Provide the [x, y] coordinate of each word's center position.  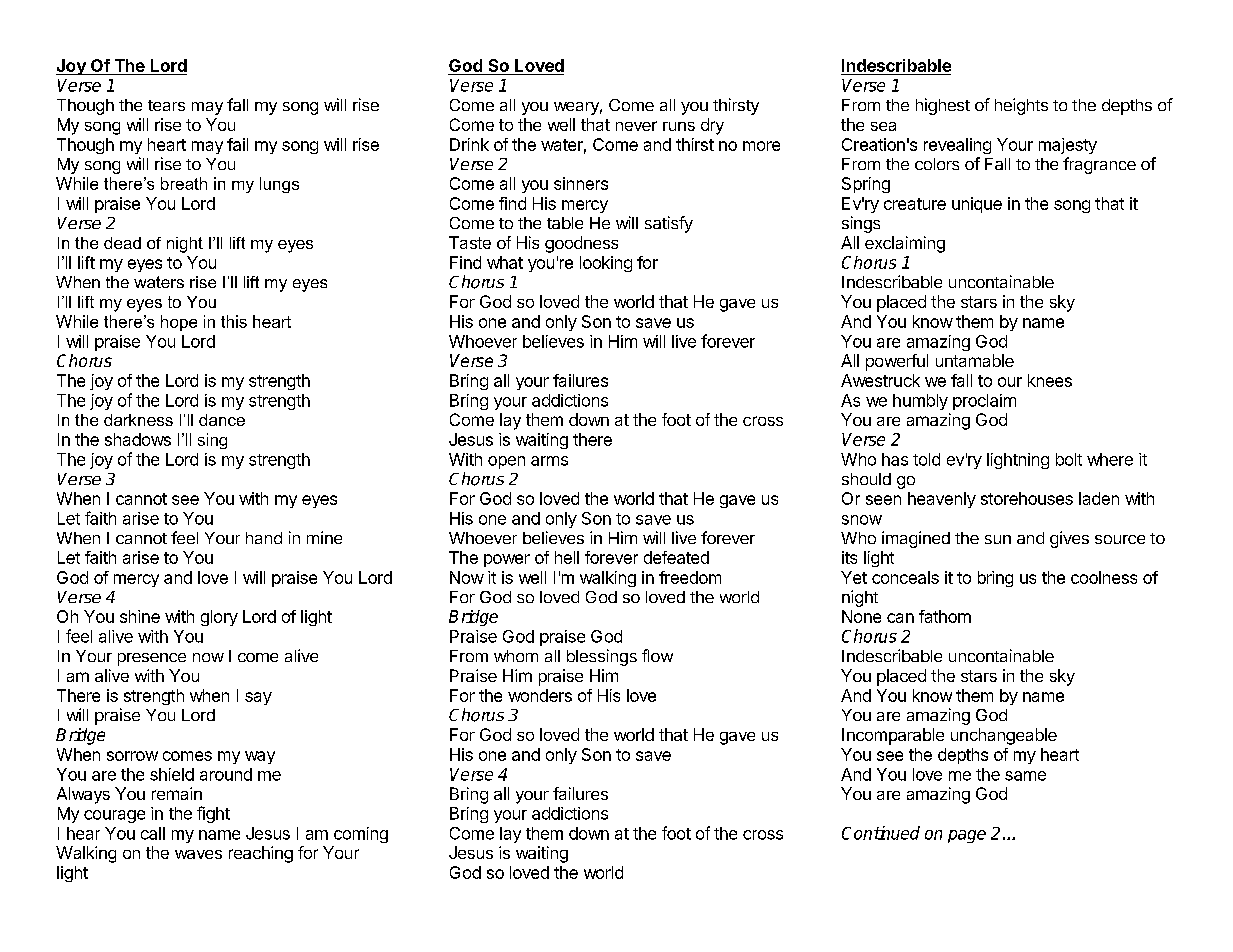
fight [213, 814]
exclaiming [905, 244]
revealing [957, 146]
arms [549, 461]
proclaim [984, 402]
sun [998, 539]
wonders [540, 695]
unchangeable [1004, 736]
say [258, 698]
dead [122, 243]
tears [166, 105]
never [636, 126]
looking [606, 264]
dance [222, 420]
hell [567, 557]
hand [264, 538]
